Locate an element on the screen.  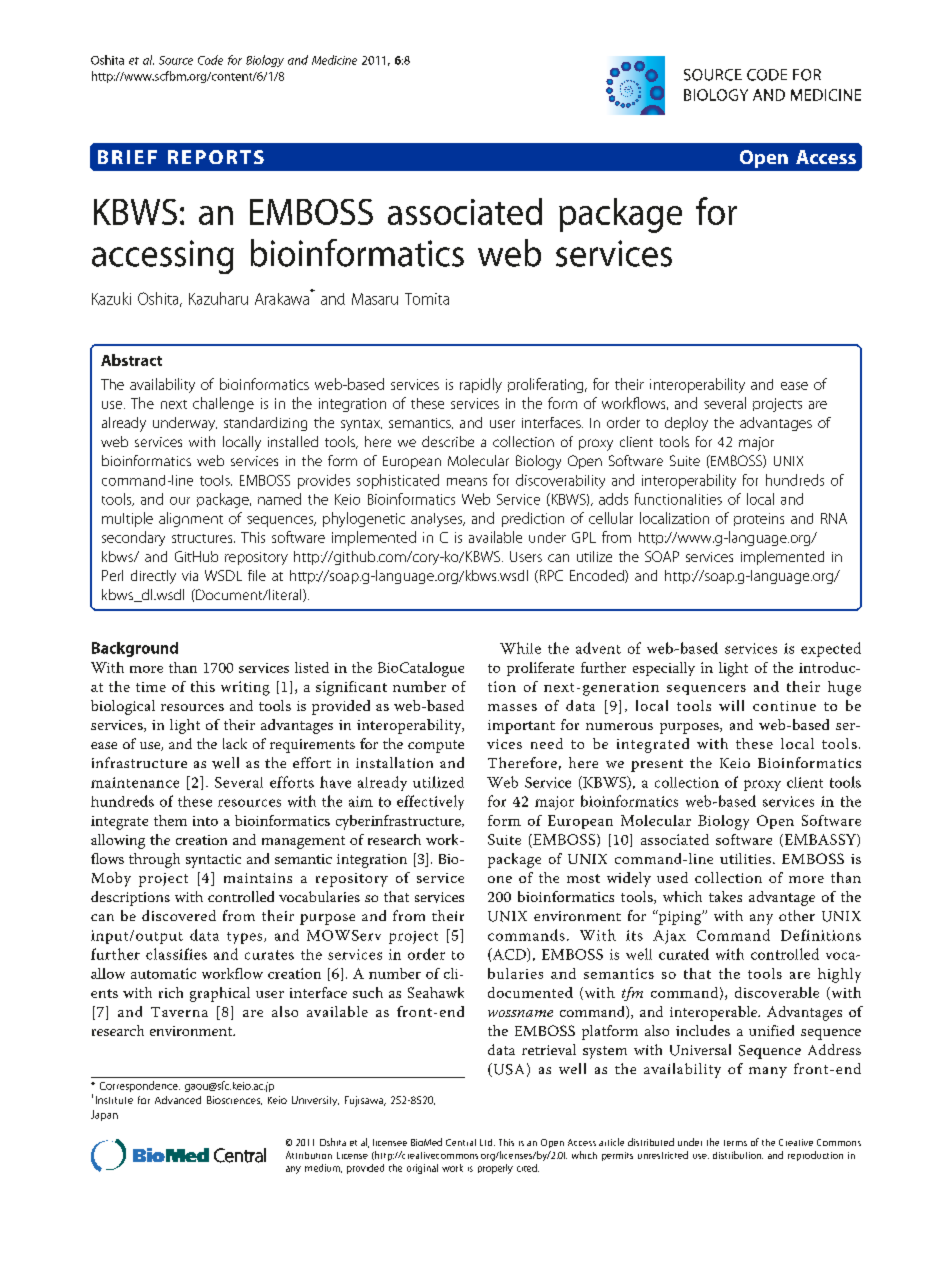
Medicine is located at coordinates (334, 60).
